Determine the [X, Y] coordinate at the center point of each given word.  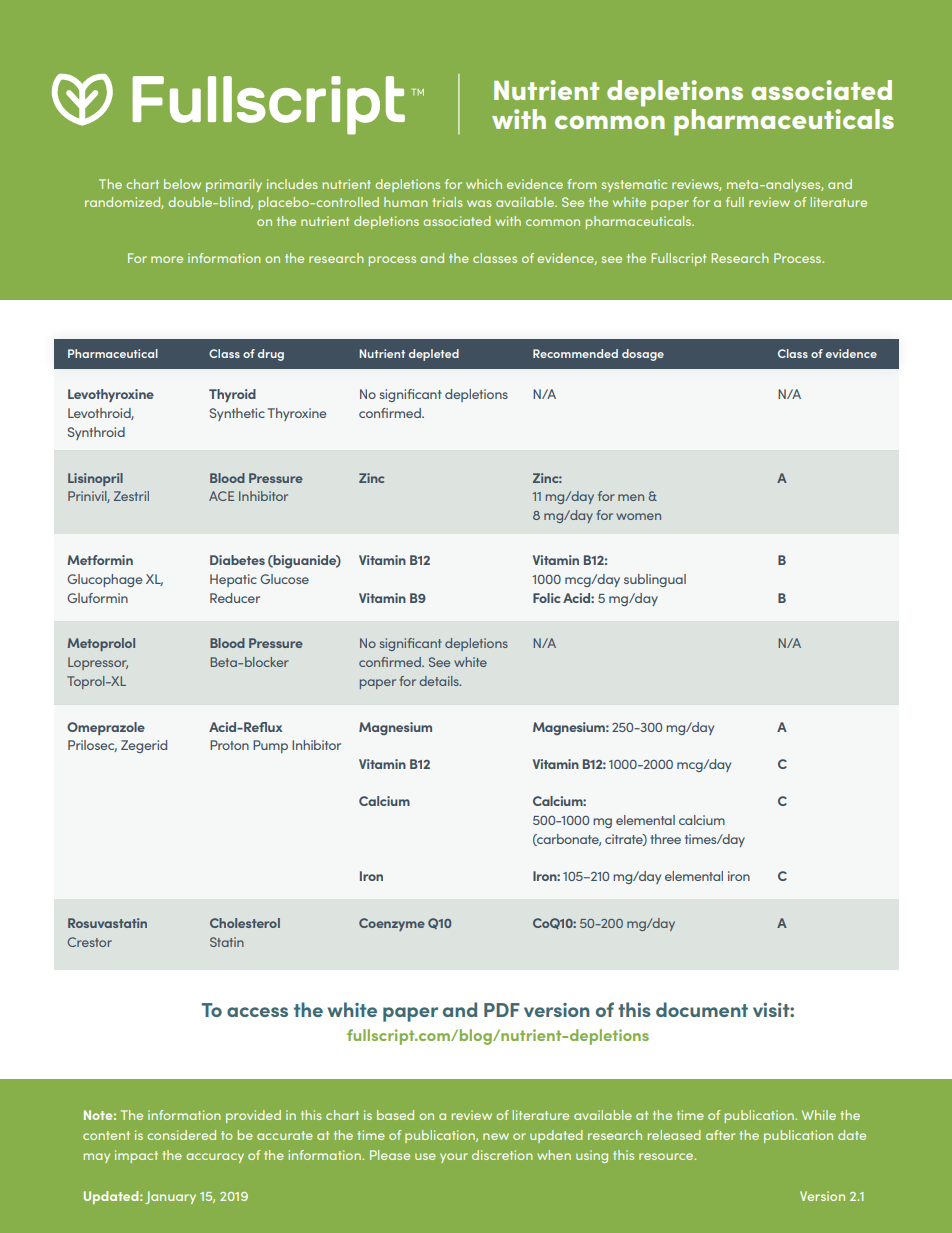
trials [448, 202]
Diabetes [237, 560]
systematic [634, 185]
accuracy [215, 1158]
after [720, 1135]
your [454, 1158]
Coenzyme [392, 924]
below [182, 184]
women [638, 516]
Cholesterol [245, 923]
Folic [547, 598]
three [665, 839]
